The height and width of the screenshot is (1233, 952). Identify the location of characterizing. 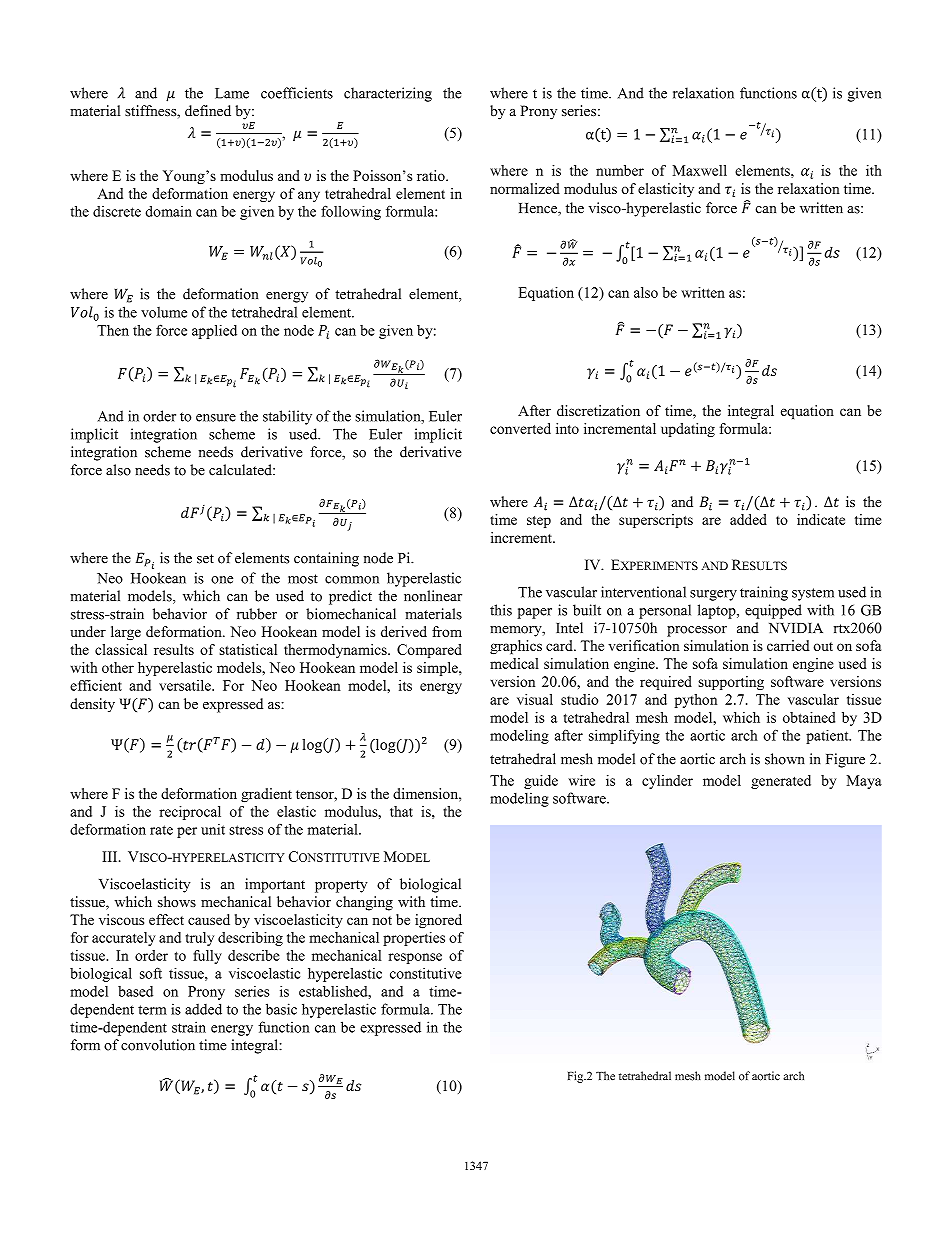
(388, 94).
